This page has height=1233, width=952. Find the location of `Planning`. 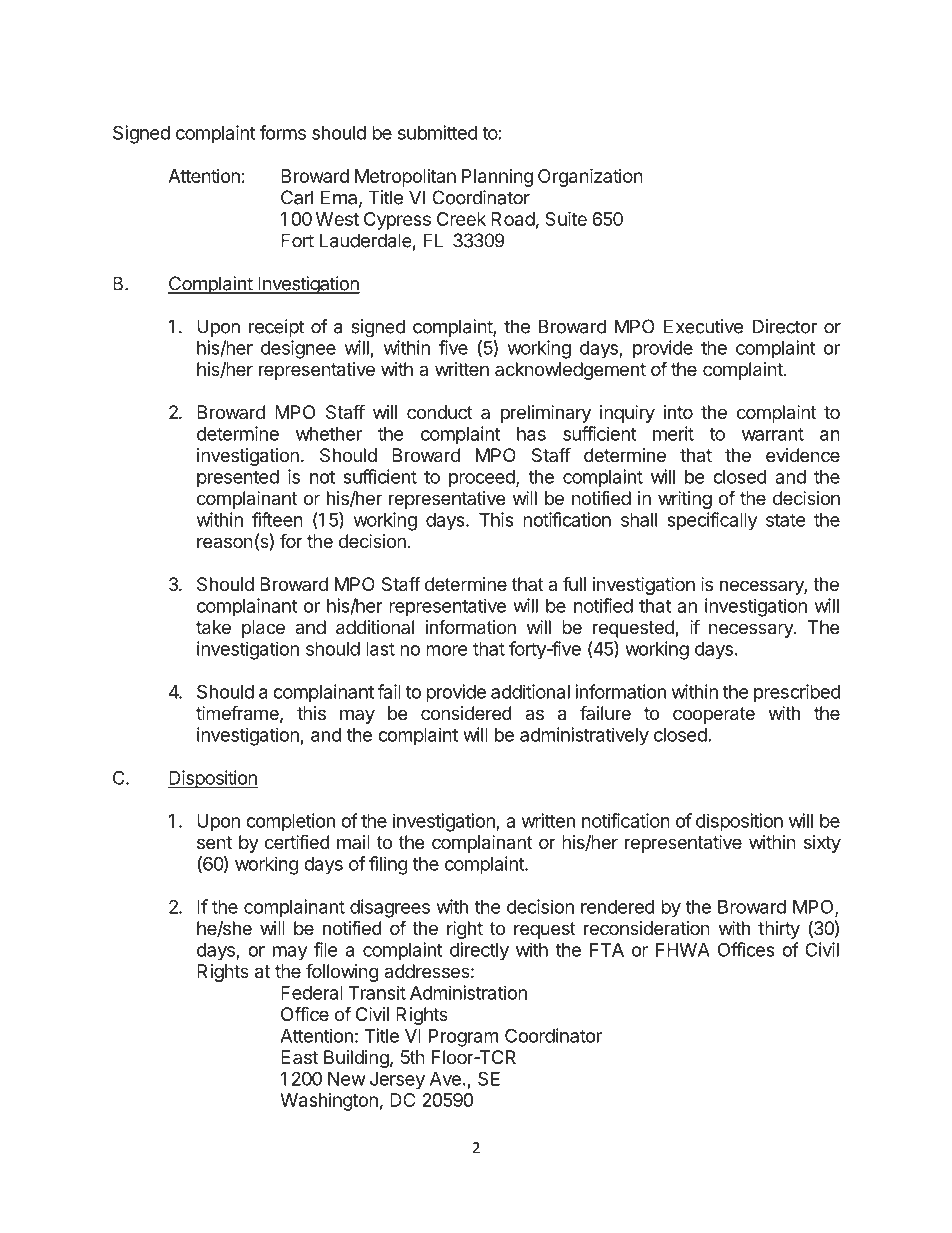

Planning is located at coordinates (497, 178).
